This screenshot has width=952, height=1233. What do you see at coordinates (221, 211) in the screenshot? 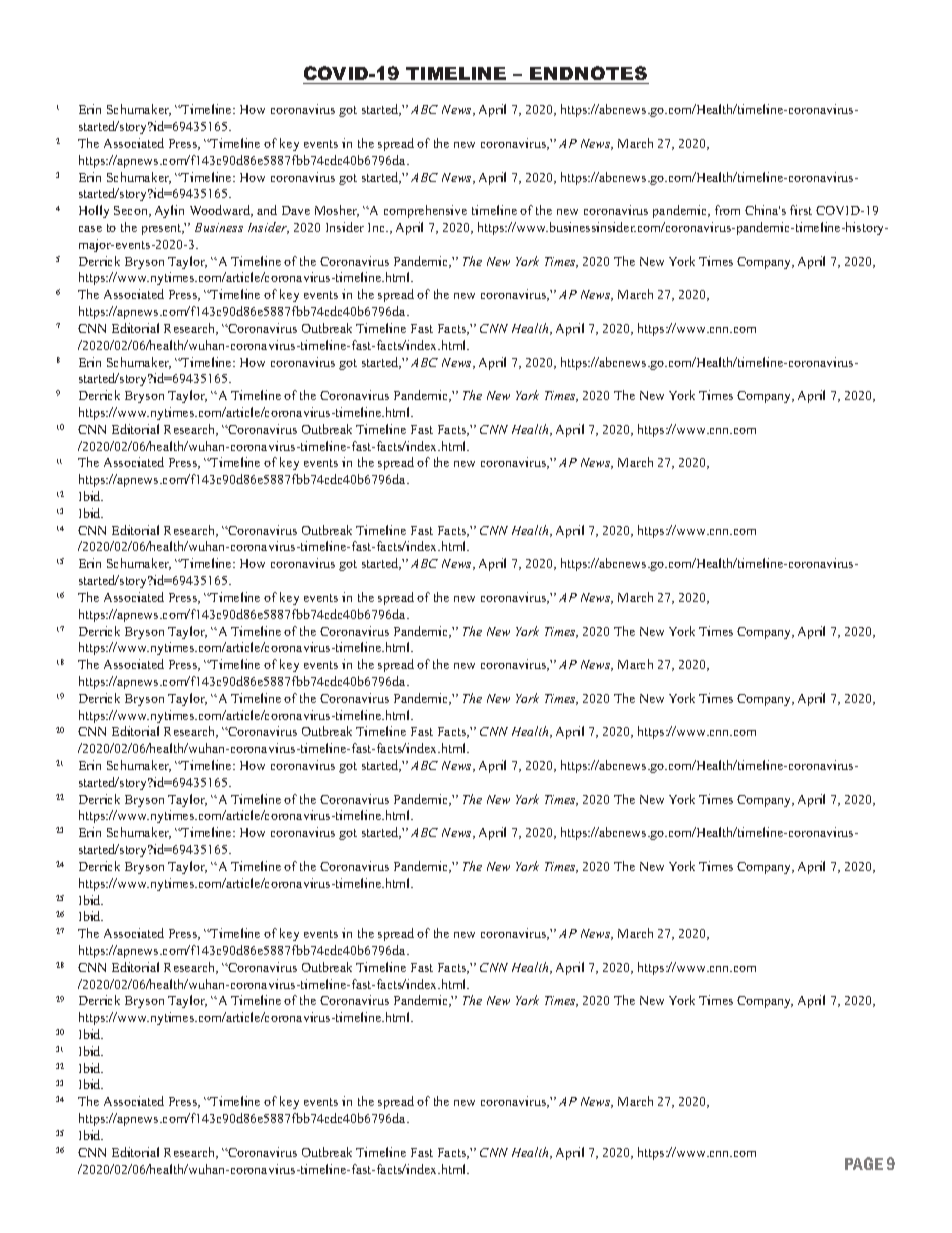
I see `Woodward` at bounding box center [221, 211].
